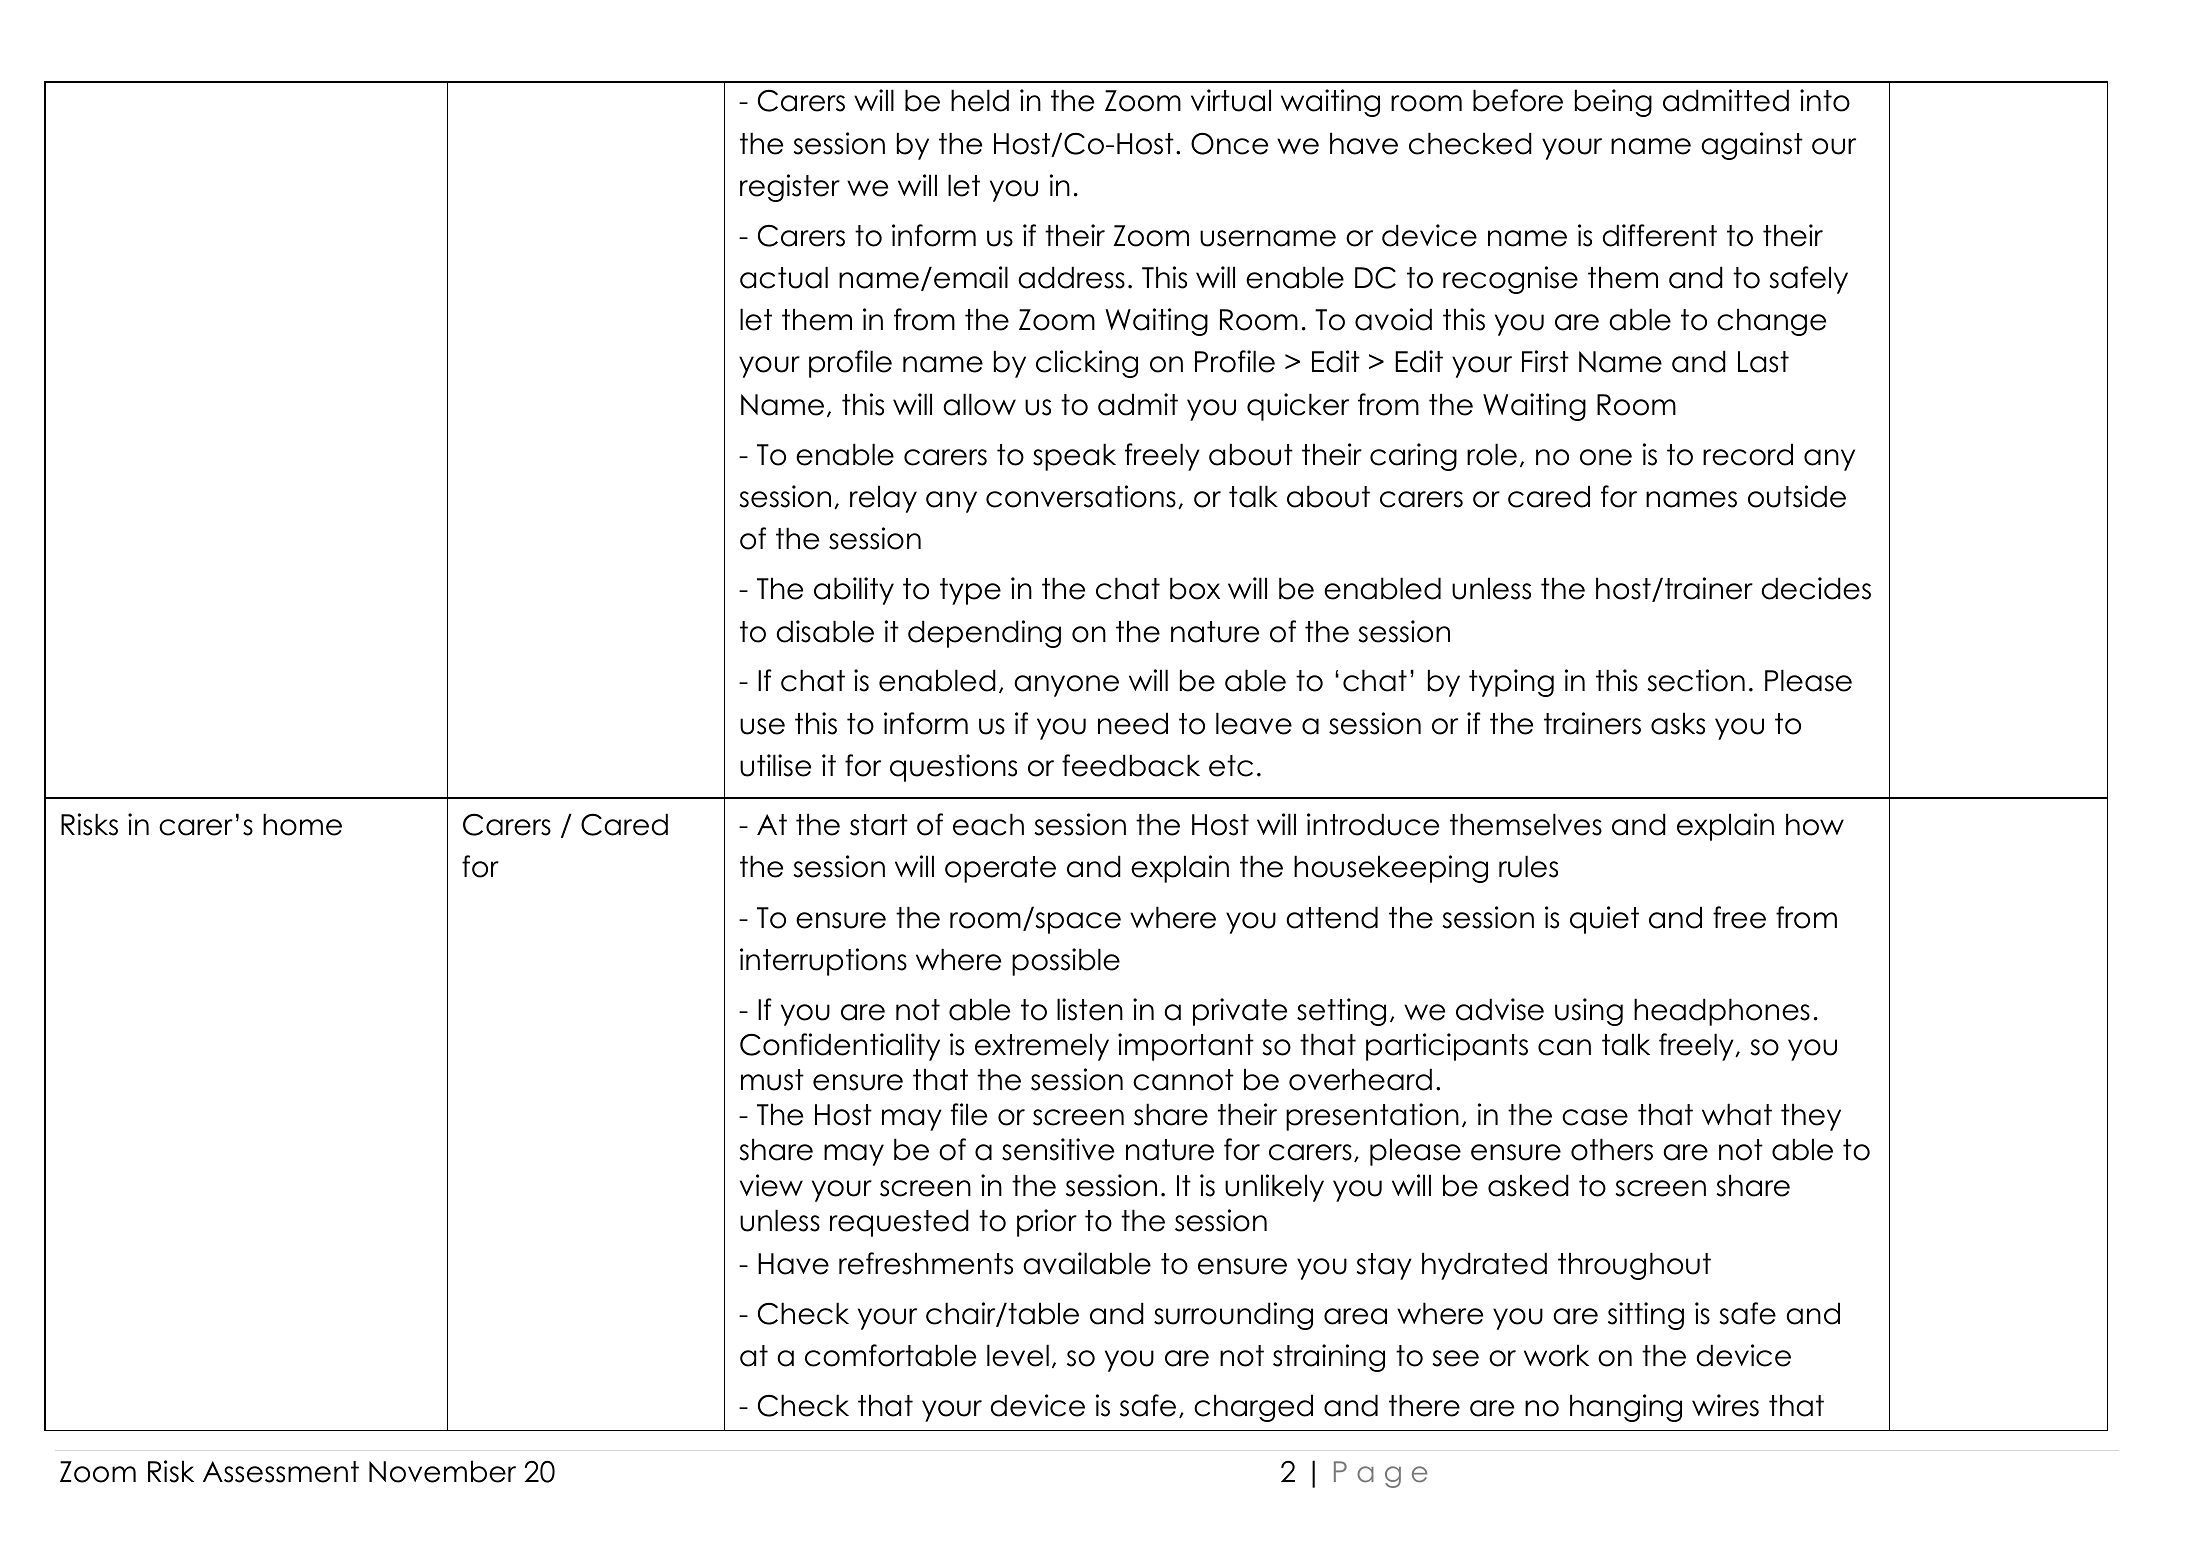 The image size is (2196, 1553). I want to click on asks, so click(1678, 723).
